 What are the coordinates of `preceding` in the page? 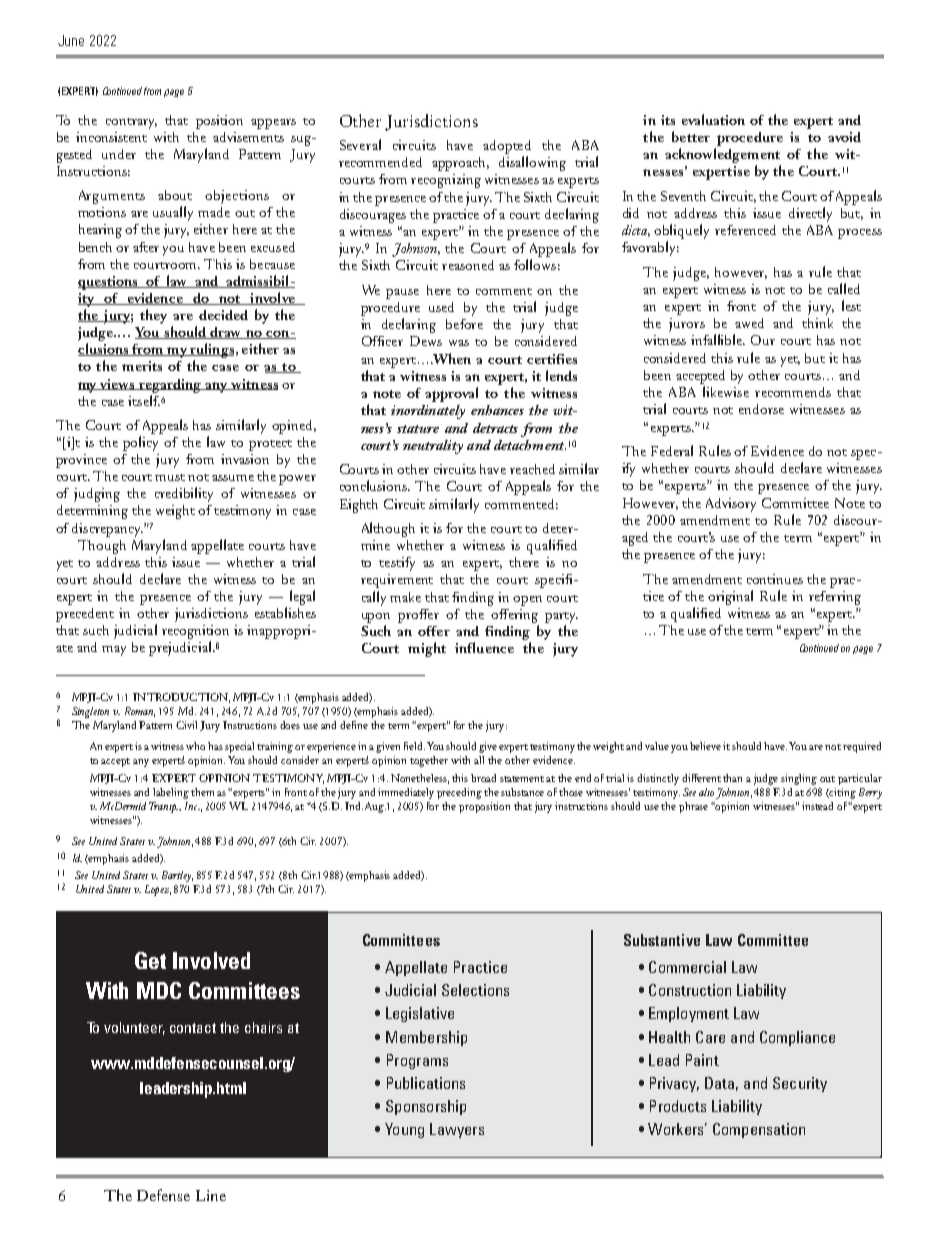 It's located at (459, 793).
